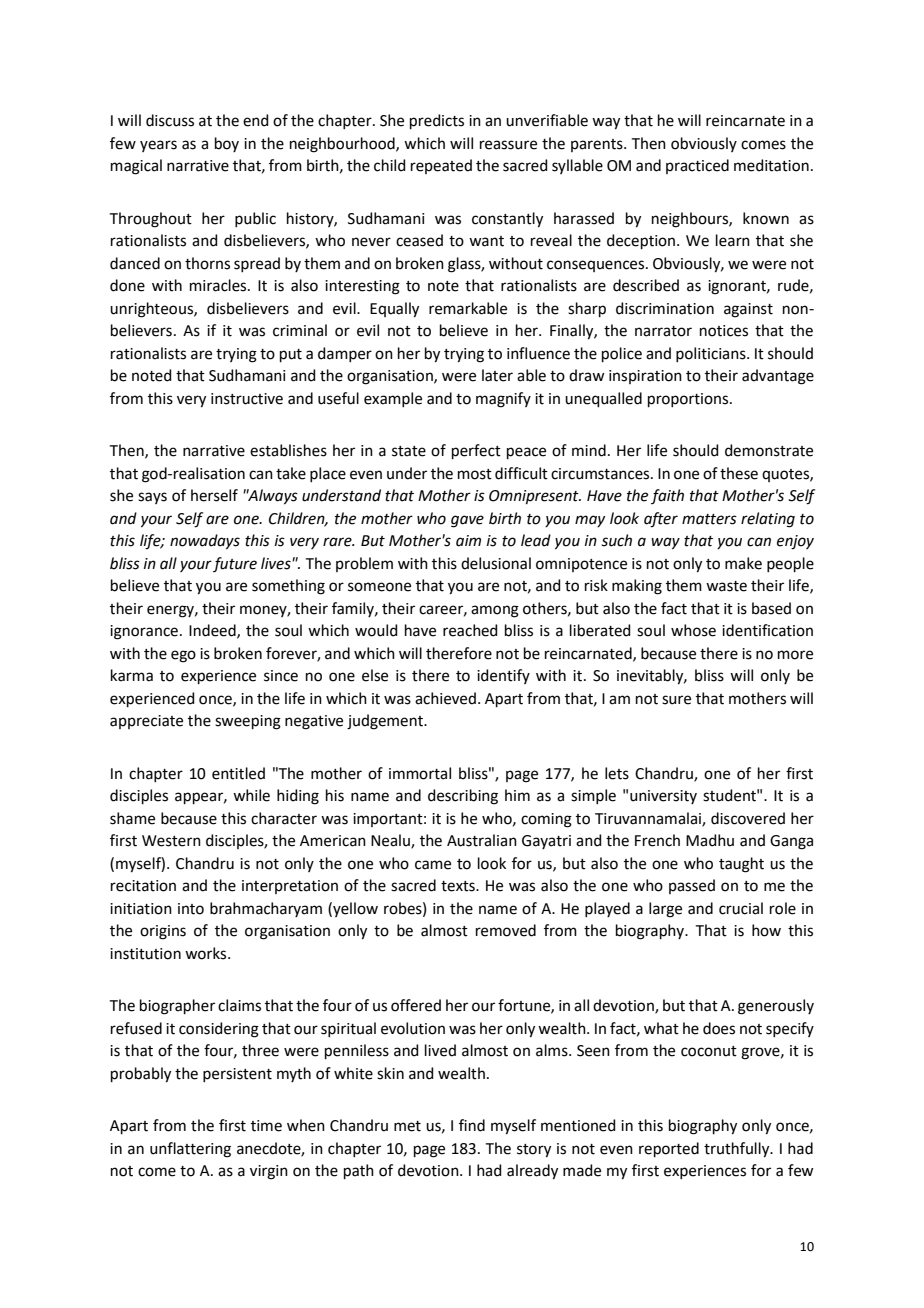 The image size is (924, 1308). Describe the element at coordinates (227, 144) in the screenshot. I see `boy` at that location.
